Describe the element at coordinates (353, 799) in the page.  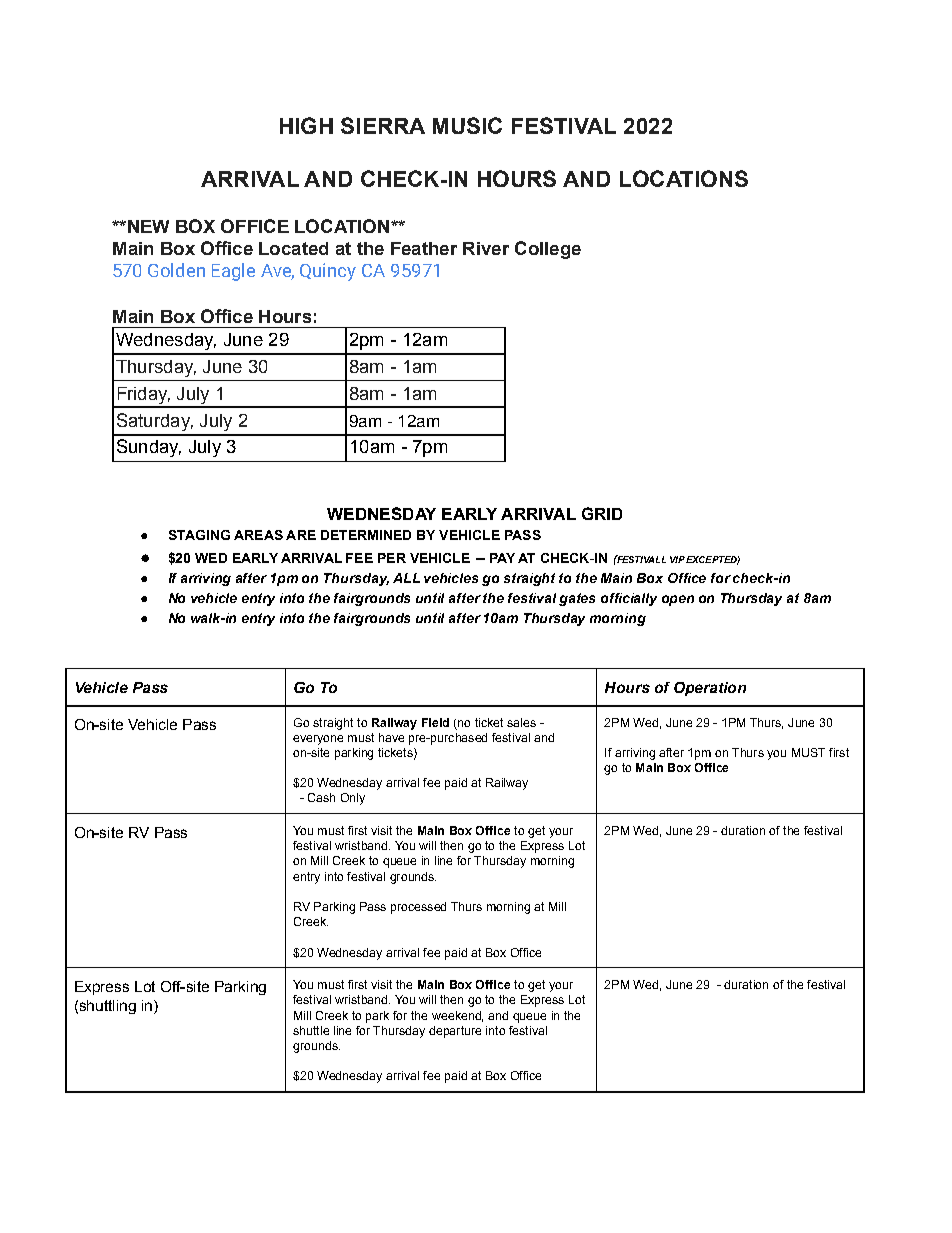
I see `Only` at that location.
